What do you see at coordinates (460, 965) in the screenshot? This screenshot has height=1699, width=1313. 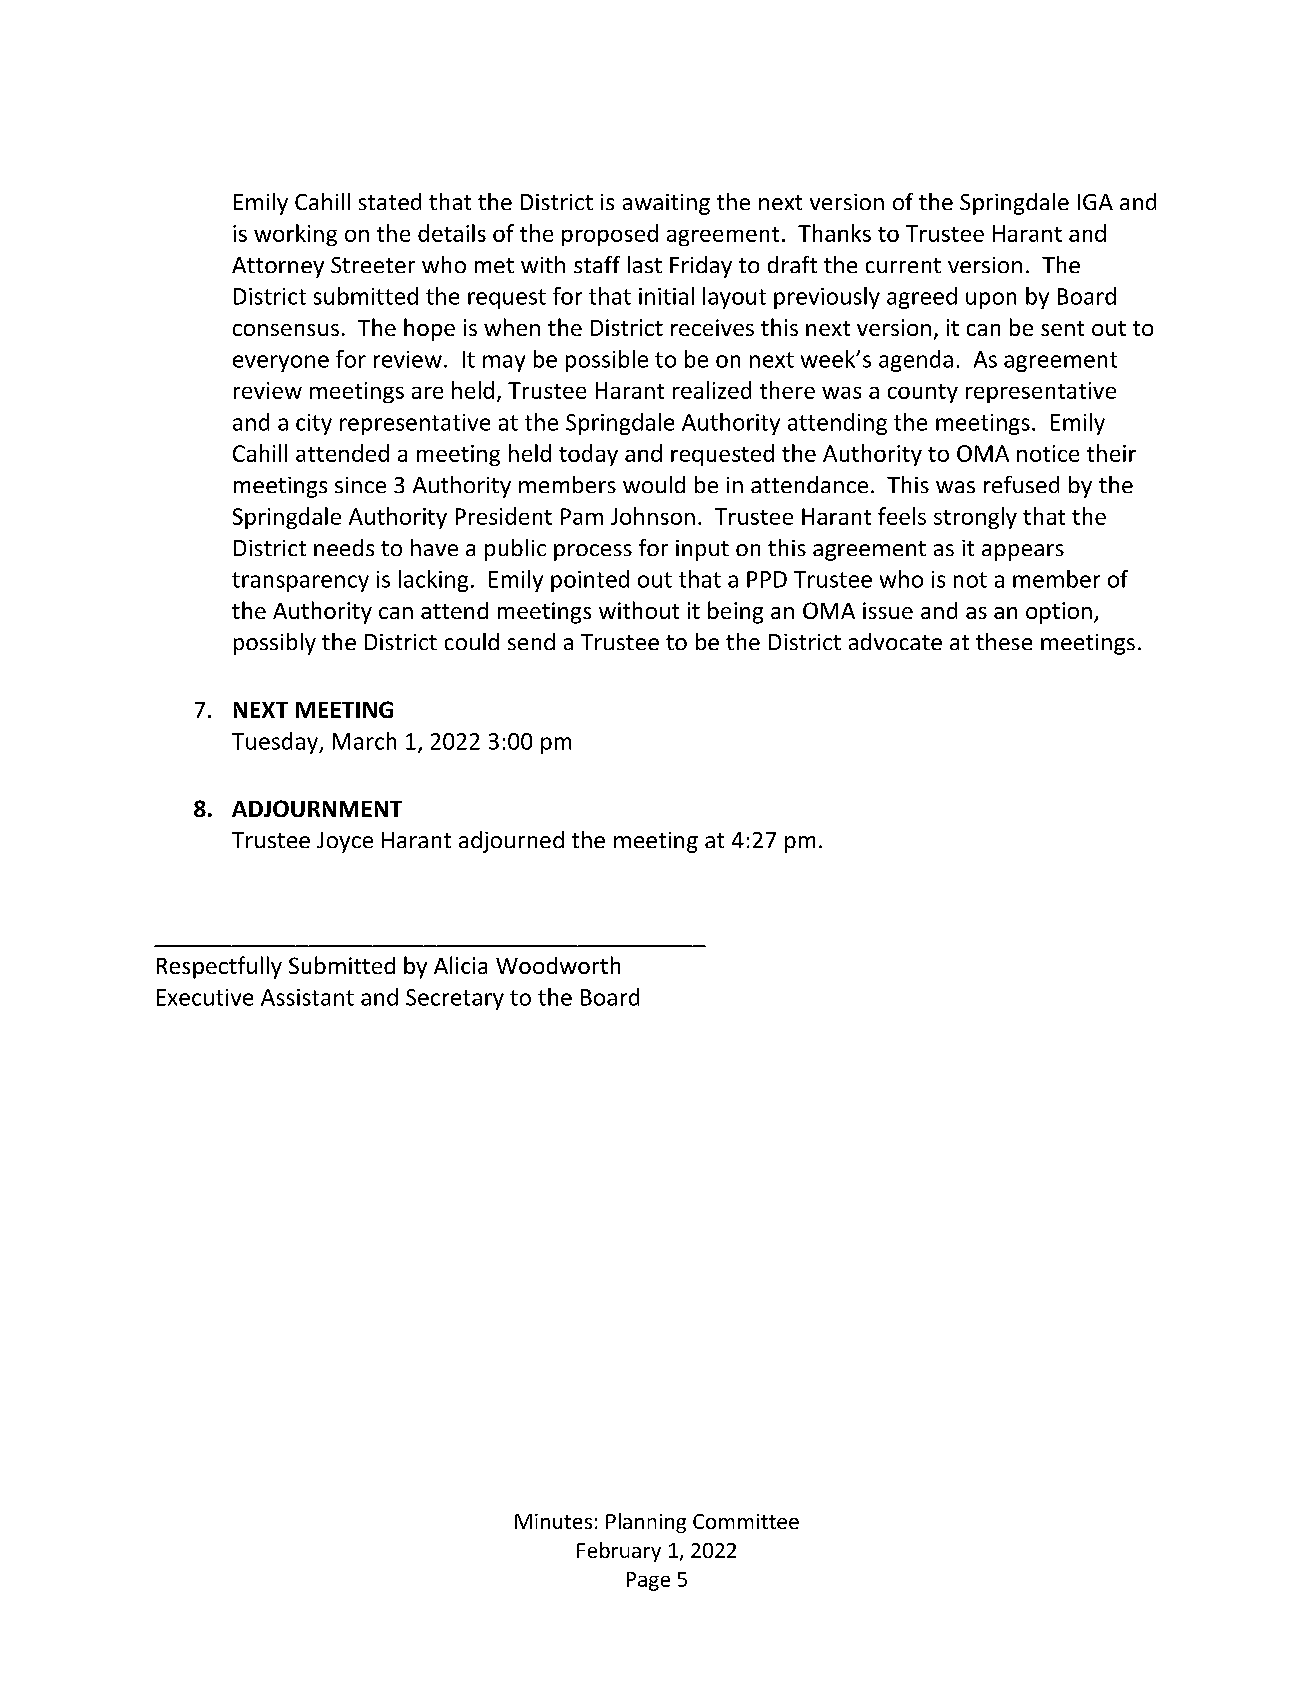 I see `Alicia` at bounding box center [460, 965].
